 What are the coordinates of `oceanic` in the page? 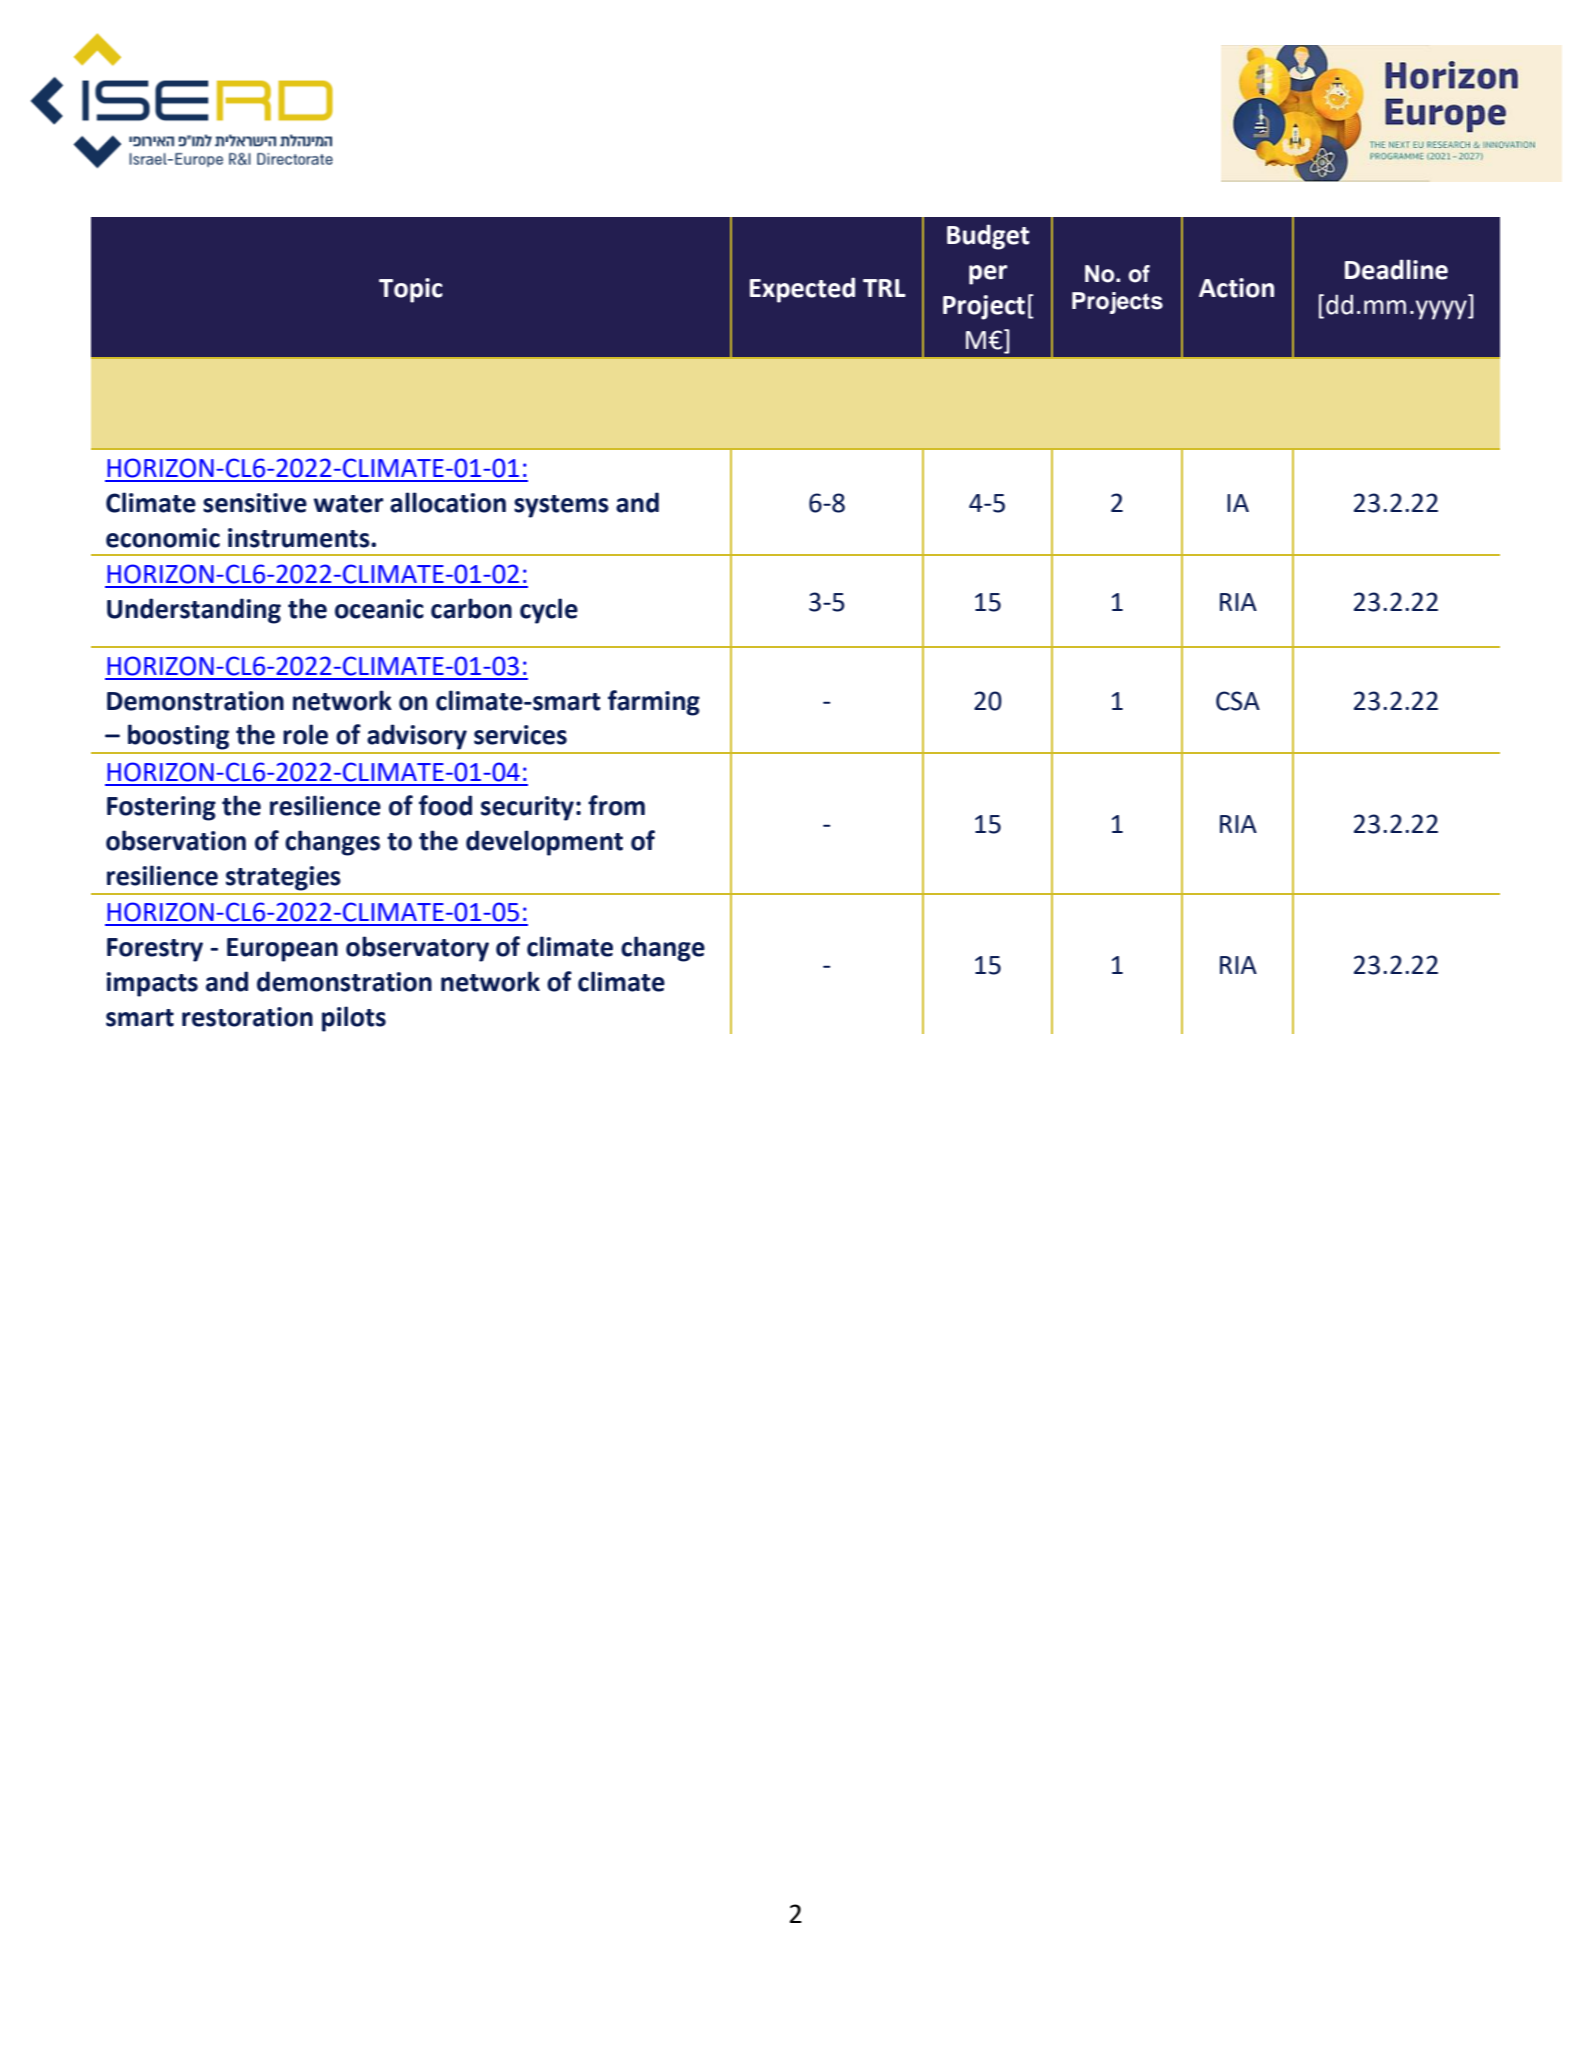 It's located at (379, 609).
